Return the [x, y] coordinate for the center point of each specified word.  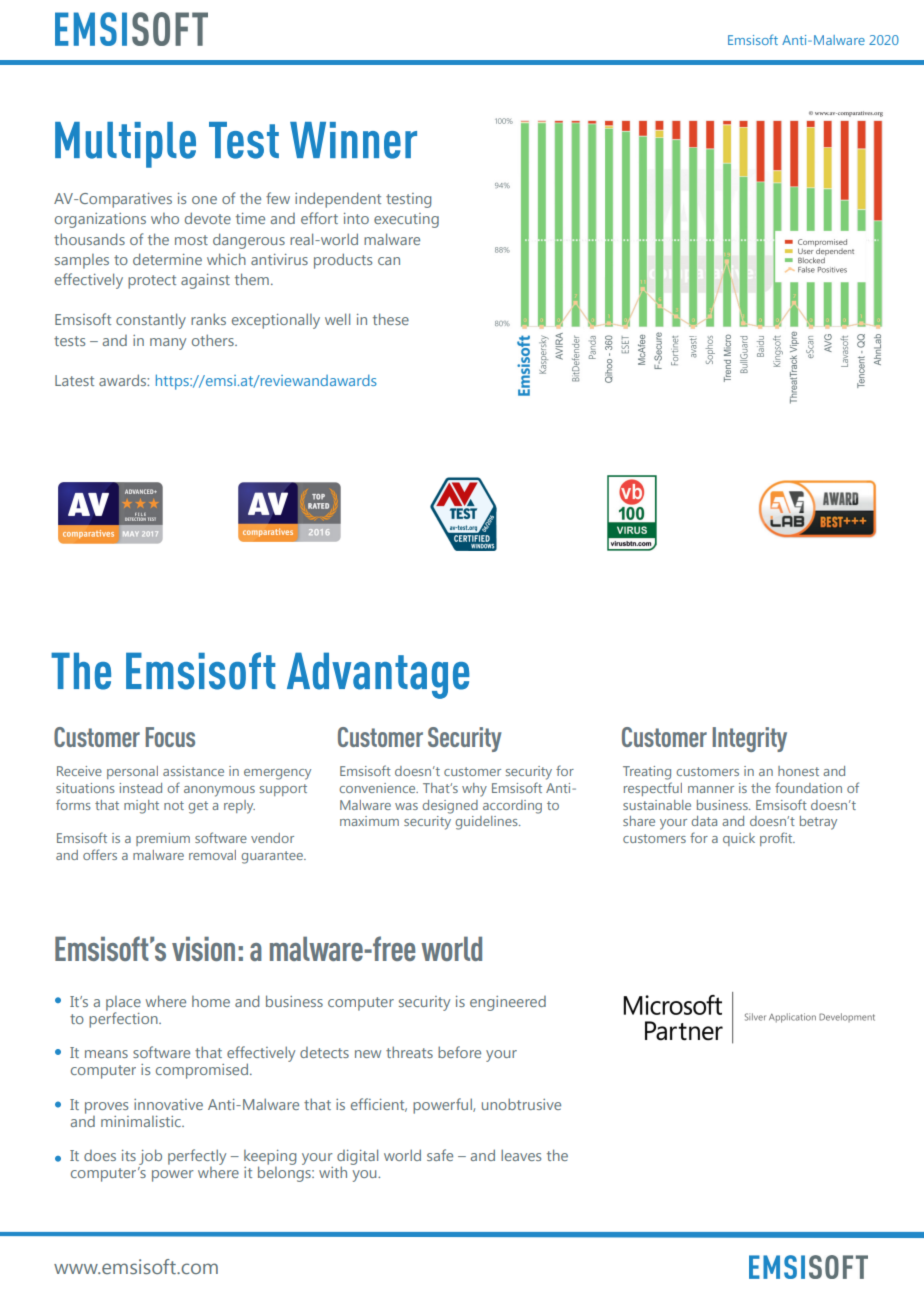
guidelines [487, 823]
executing [406, 220]
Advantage [378, 675]
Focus [170, 737]
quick [739, 839]
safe [440, 1155]
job [150, 1157]
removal [212, 855]
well [337, 319]
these [391, 319]
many [168, 344]
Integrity [749, 739]
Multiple [125, 145]
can [389, 261]
